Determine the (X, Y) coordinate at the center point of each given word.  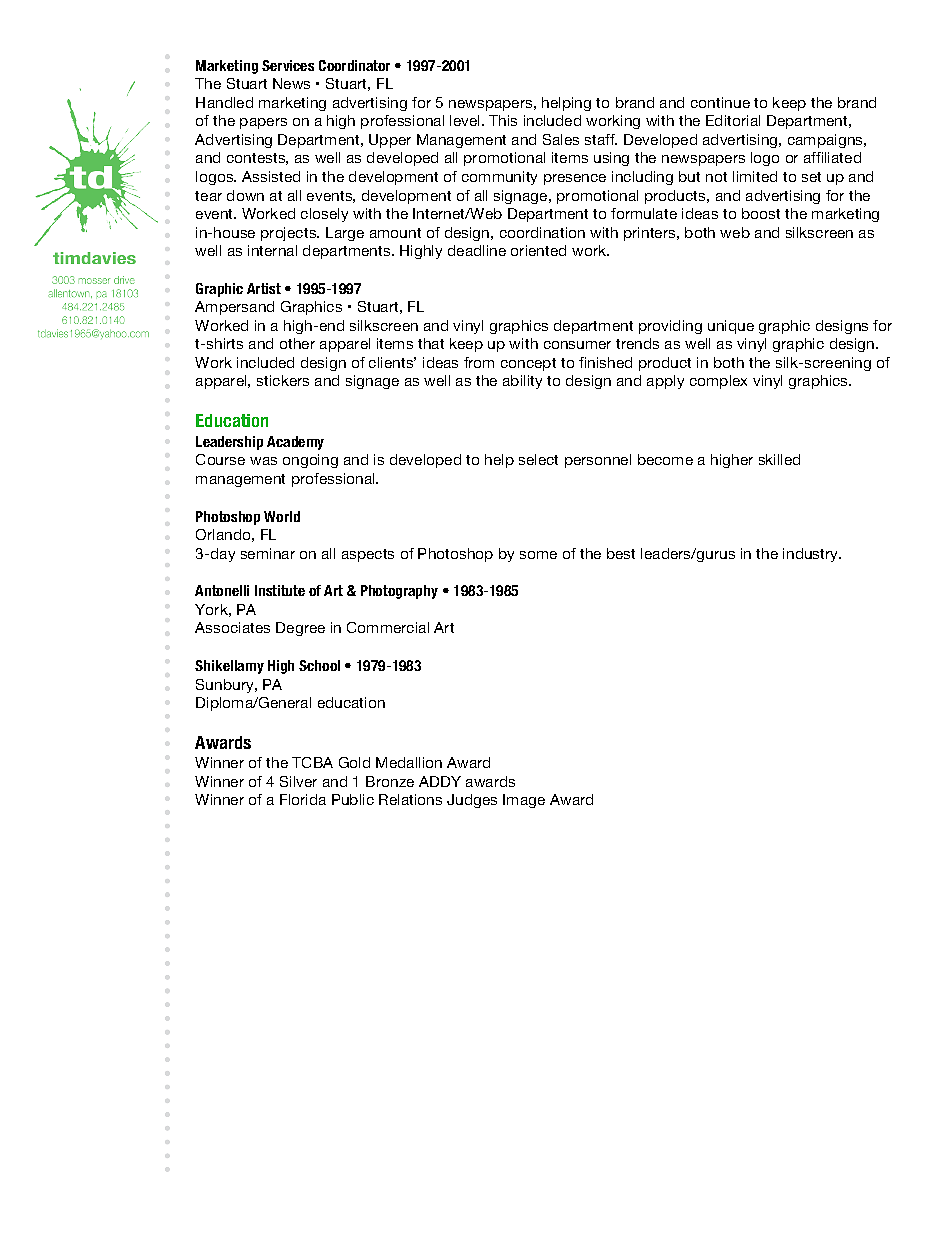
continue (720, 102)
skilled (779, 459)
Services (288, 65)
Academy (295, 443)
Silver (298, 781)
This (503, 120)
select (538, 459)
